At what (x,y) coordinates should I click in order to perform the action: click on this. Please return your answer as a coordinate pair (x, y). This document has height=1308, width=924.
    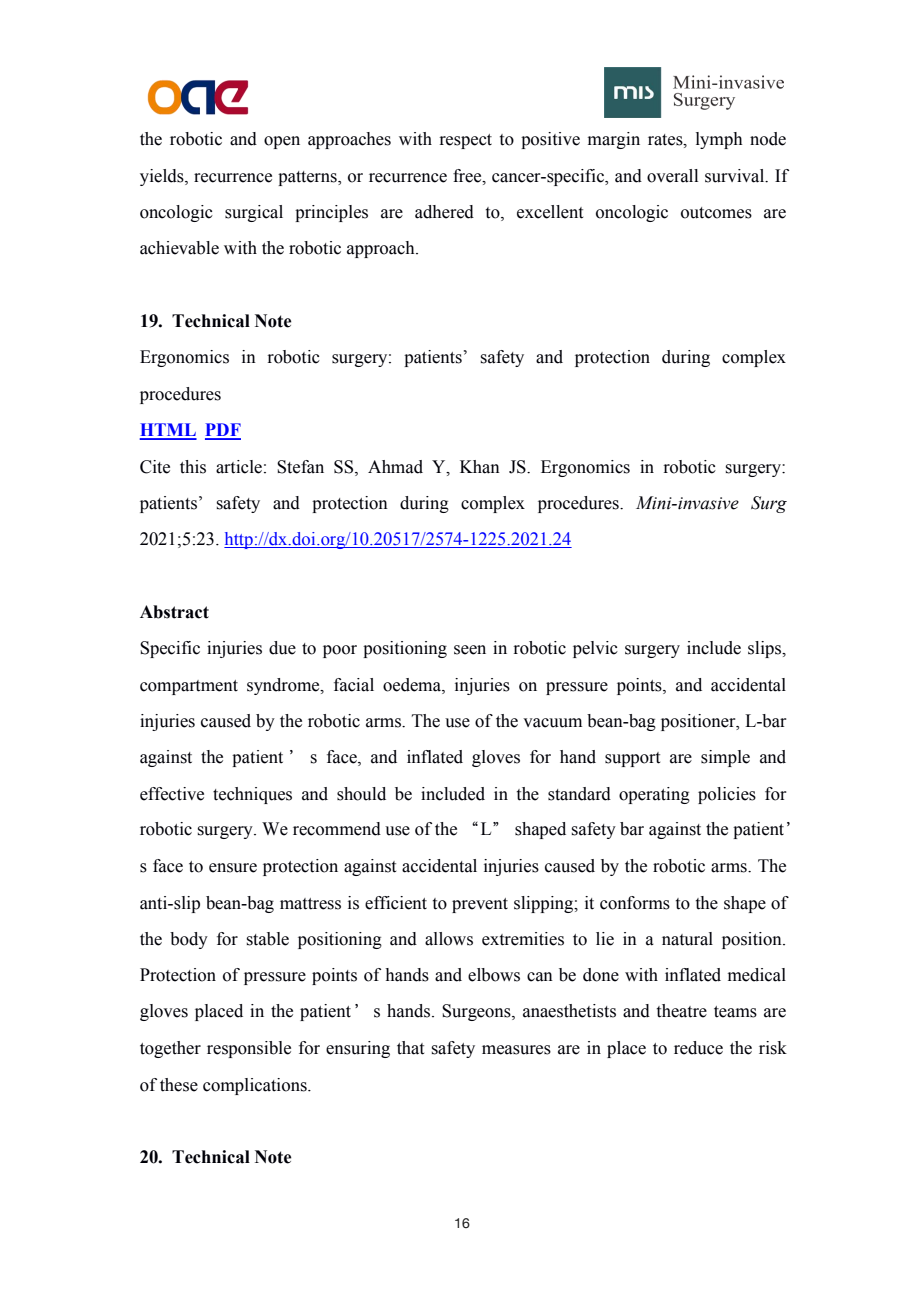
    Looking at the image, I should click on (193, 467).
